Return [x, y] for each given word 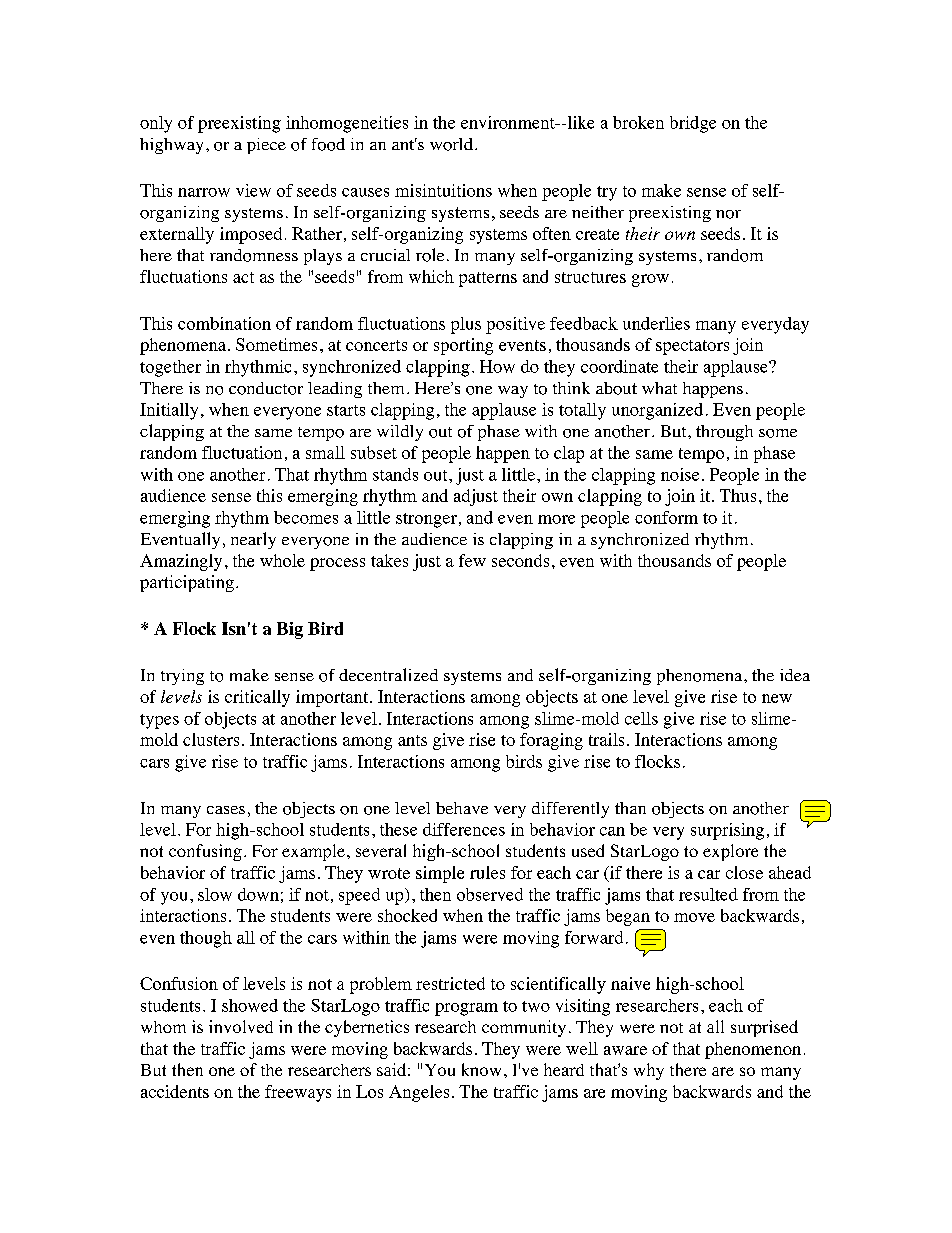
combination [224, 323]
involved [241, 1026]
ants [412, 740]
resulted [708, 894]
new [777, 698]
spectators [692, 347]
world [451, 144]
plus [466, 325]
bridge [693, 124]
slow [215, 894]
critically [257, 698]
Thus [738, 495]
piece [266, 146]
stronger [426, 520]
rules [487, 872]
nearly [253, 540]
